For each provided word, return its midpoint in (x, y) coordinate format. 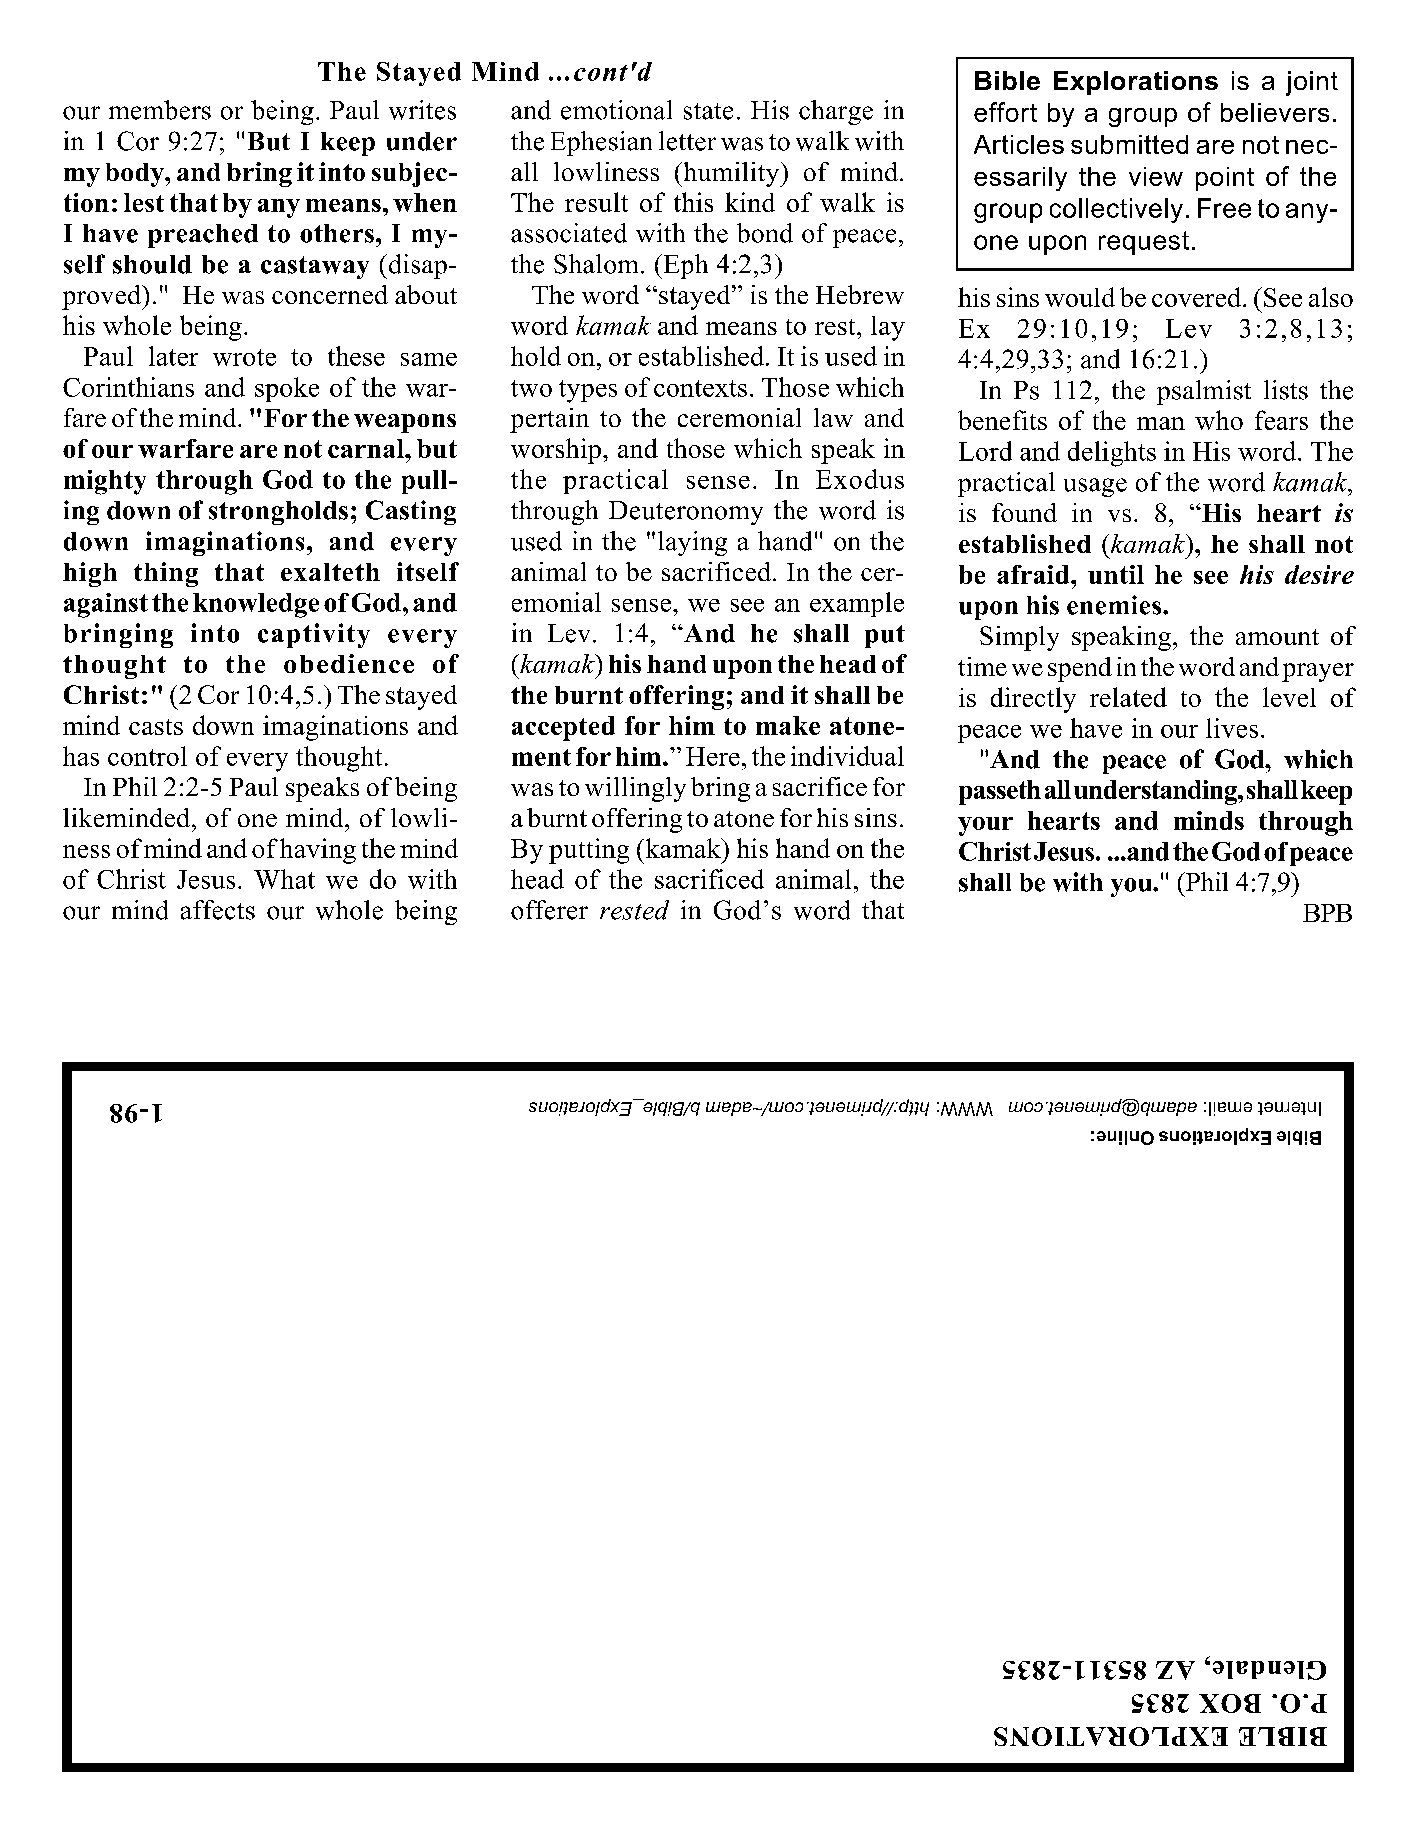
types (588, 391)
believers (1275, 112)
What (284, 879)
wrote (244, 357)
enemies (1115, 605)
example (857, 604)
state (708, 111)
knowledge (256, 605)
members (160, 110)
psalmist (1204, 392)
